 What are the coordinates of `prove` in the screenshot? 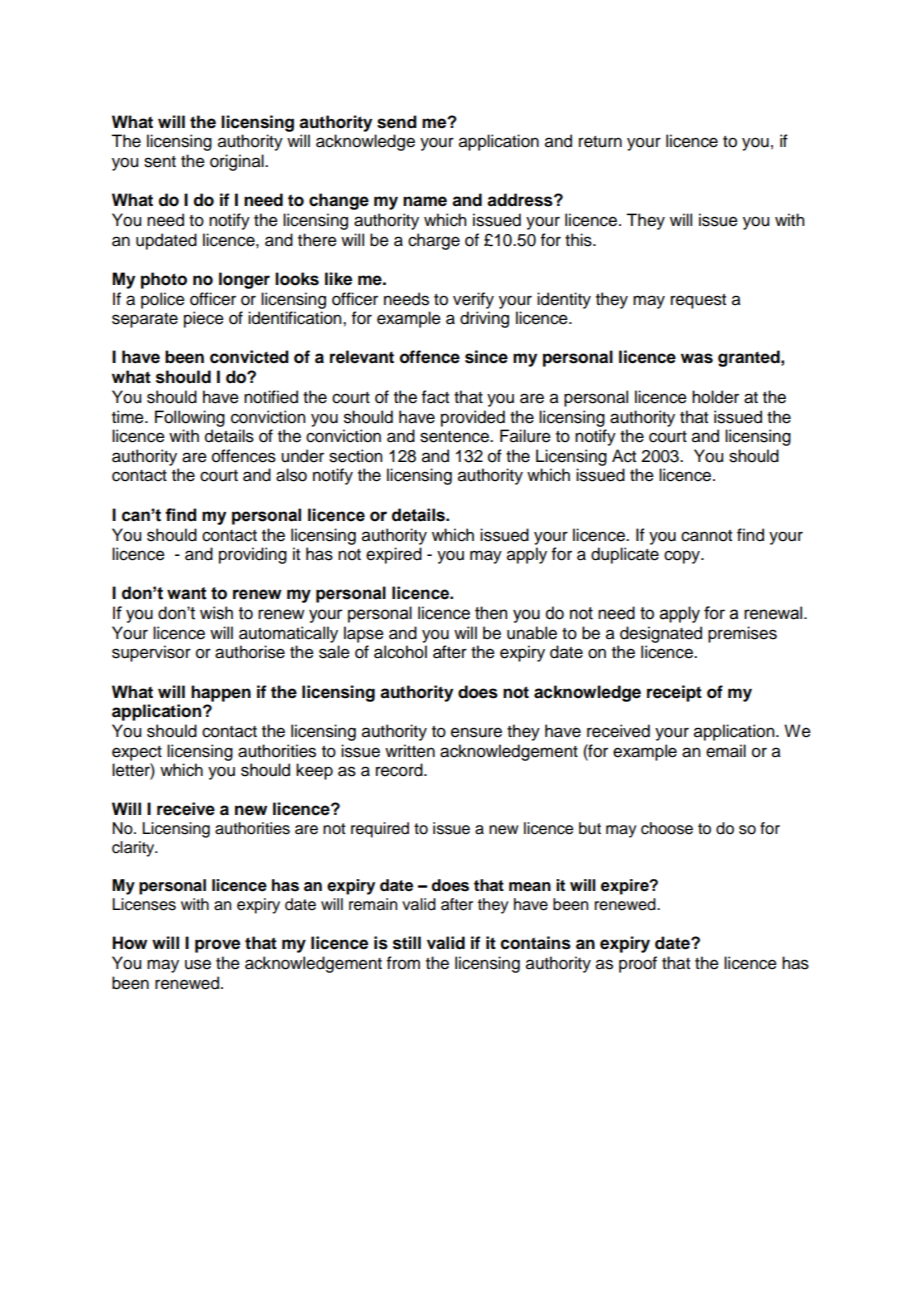 It's located at (217, 946).
